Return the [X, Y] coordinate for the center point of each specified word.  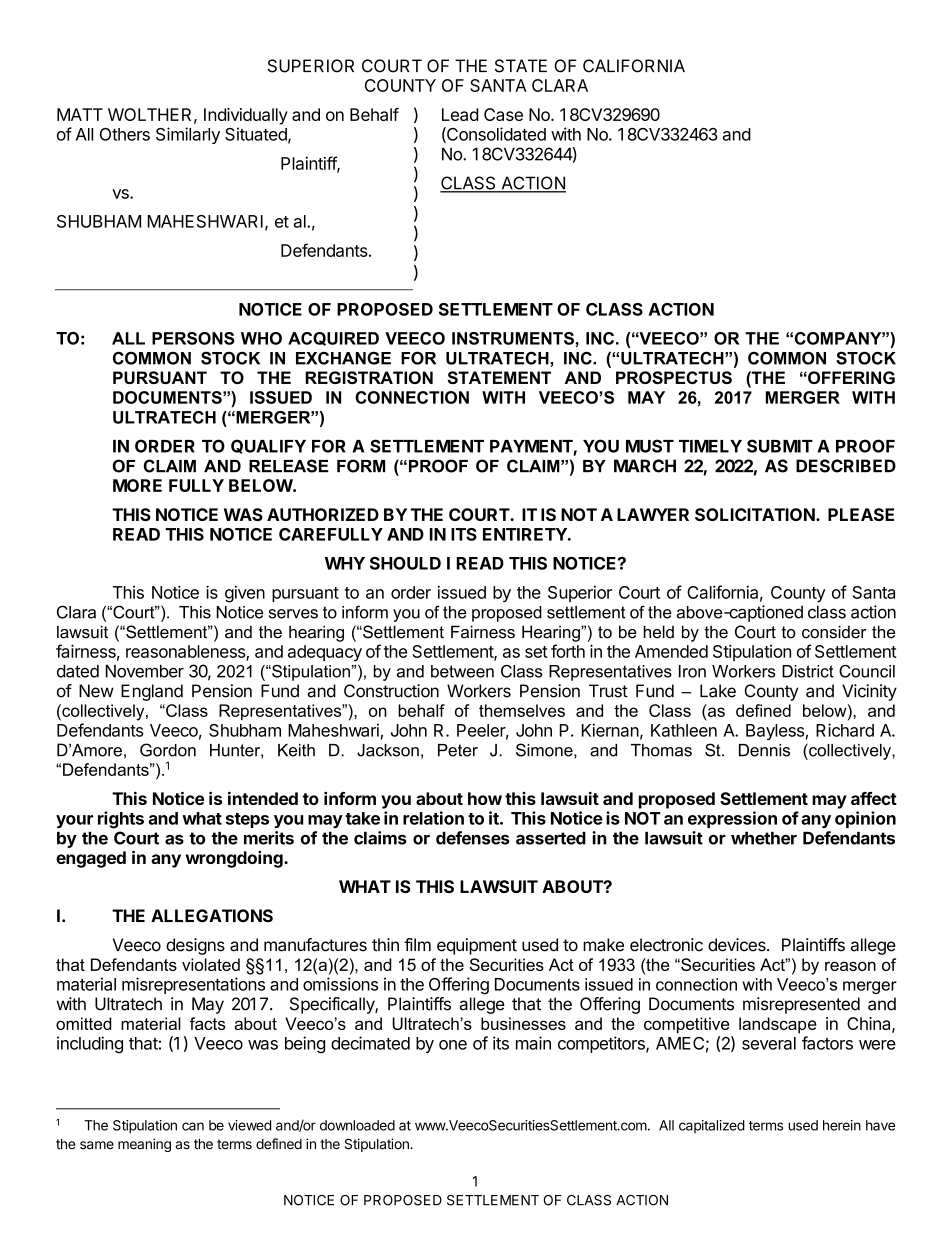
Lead [460, 114]
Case [503, 114]
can [193, 1126]
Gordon [168, 750]
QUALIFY [268, 446]
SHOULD [405, 563]
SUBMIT [780, 446]
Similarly [188, 135]
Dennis [764, 750]
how [485, 798]
